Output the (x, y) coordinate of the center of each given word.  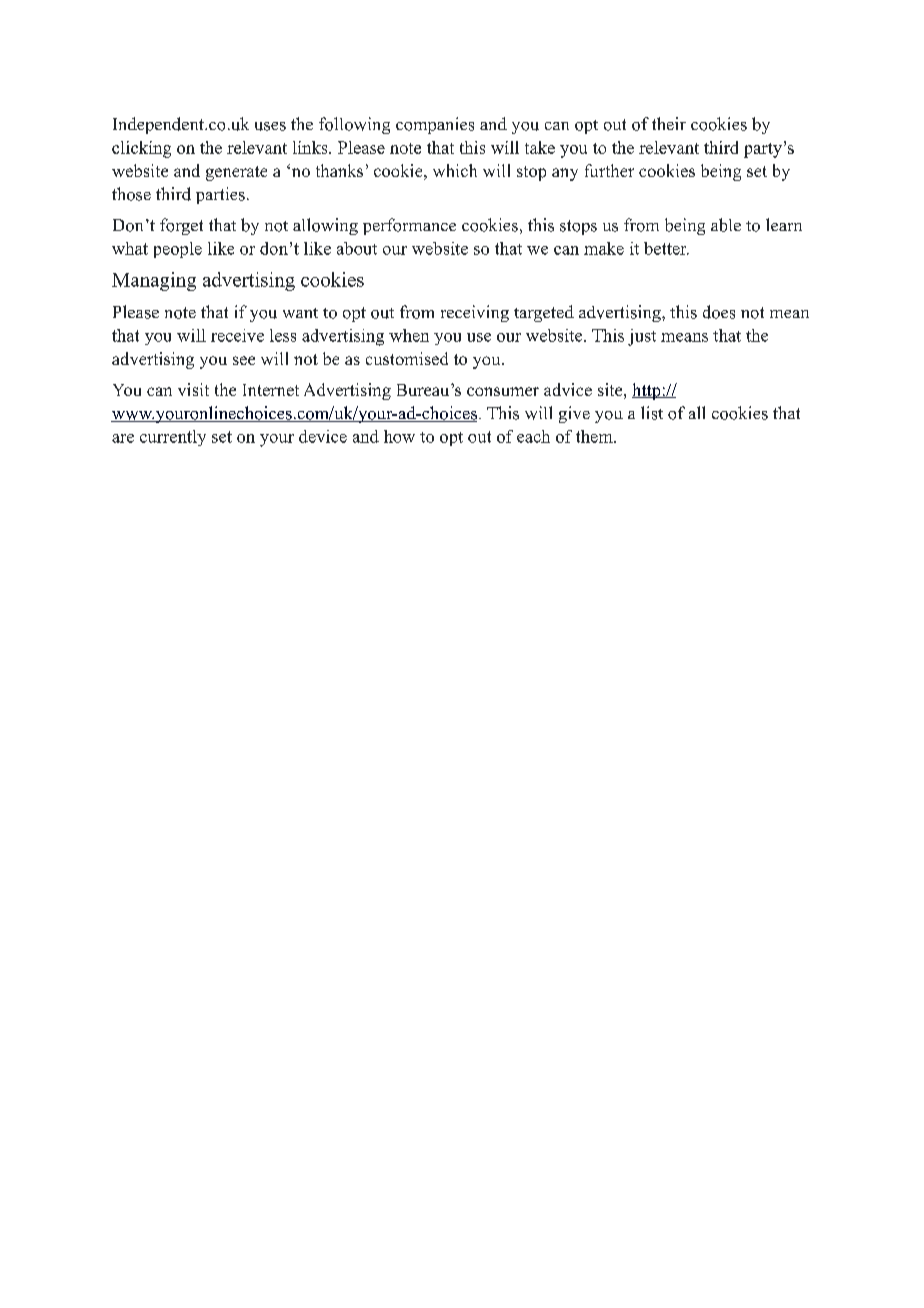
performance (409, 226)
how (399, 436)
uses (270, 126)
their (669, 123)
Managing (154, 281)
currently (173, 438)
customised (407, 358)
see (244, 360)
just (642, 337)
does (719, 312)
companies (435, 125)
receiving (475, 313)
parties (220, 195)
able (726, 225)
